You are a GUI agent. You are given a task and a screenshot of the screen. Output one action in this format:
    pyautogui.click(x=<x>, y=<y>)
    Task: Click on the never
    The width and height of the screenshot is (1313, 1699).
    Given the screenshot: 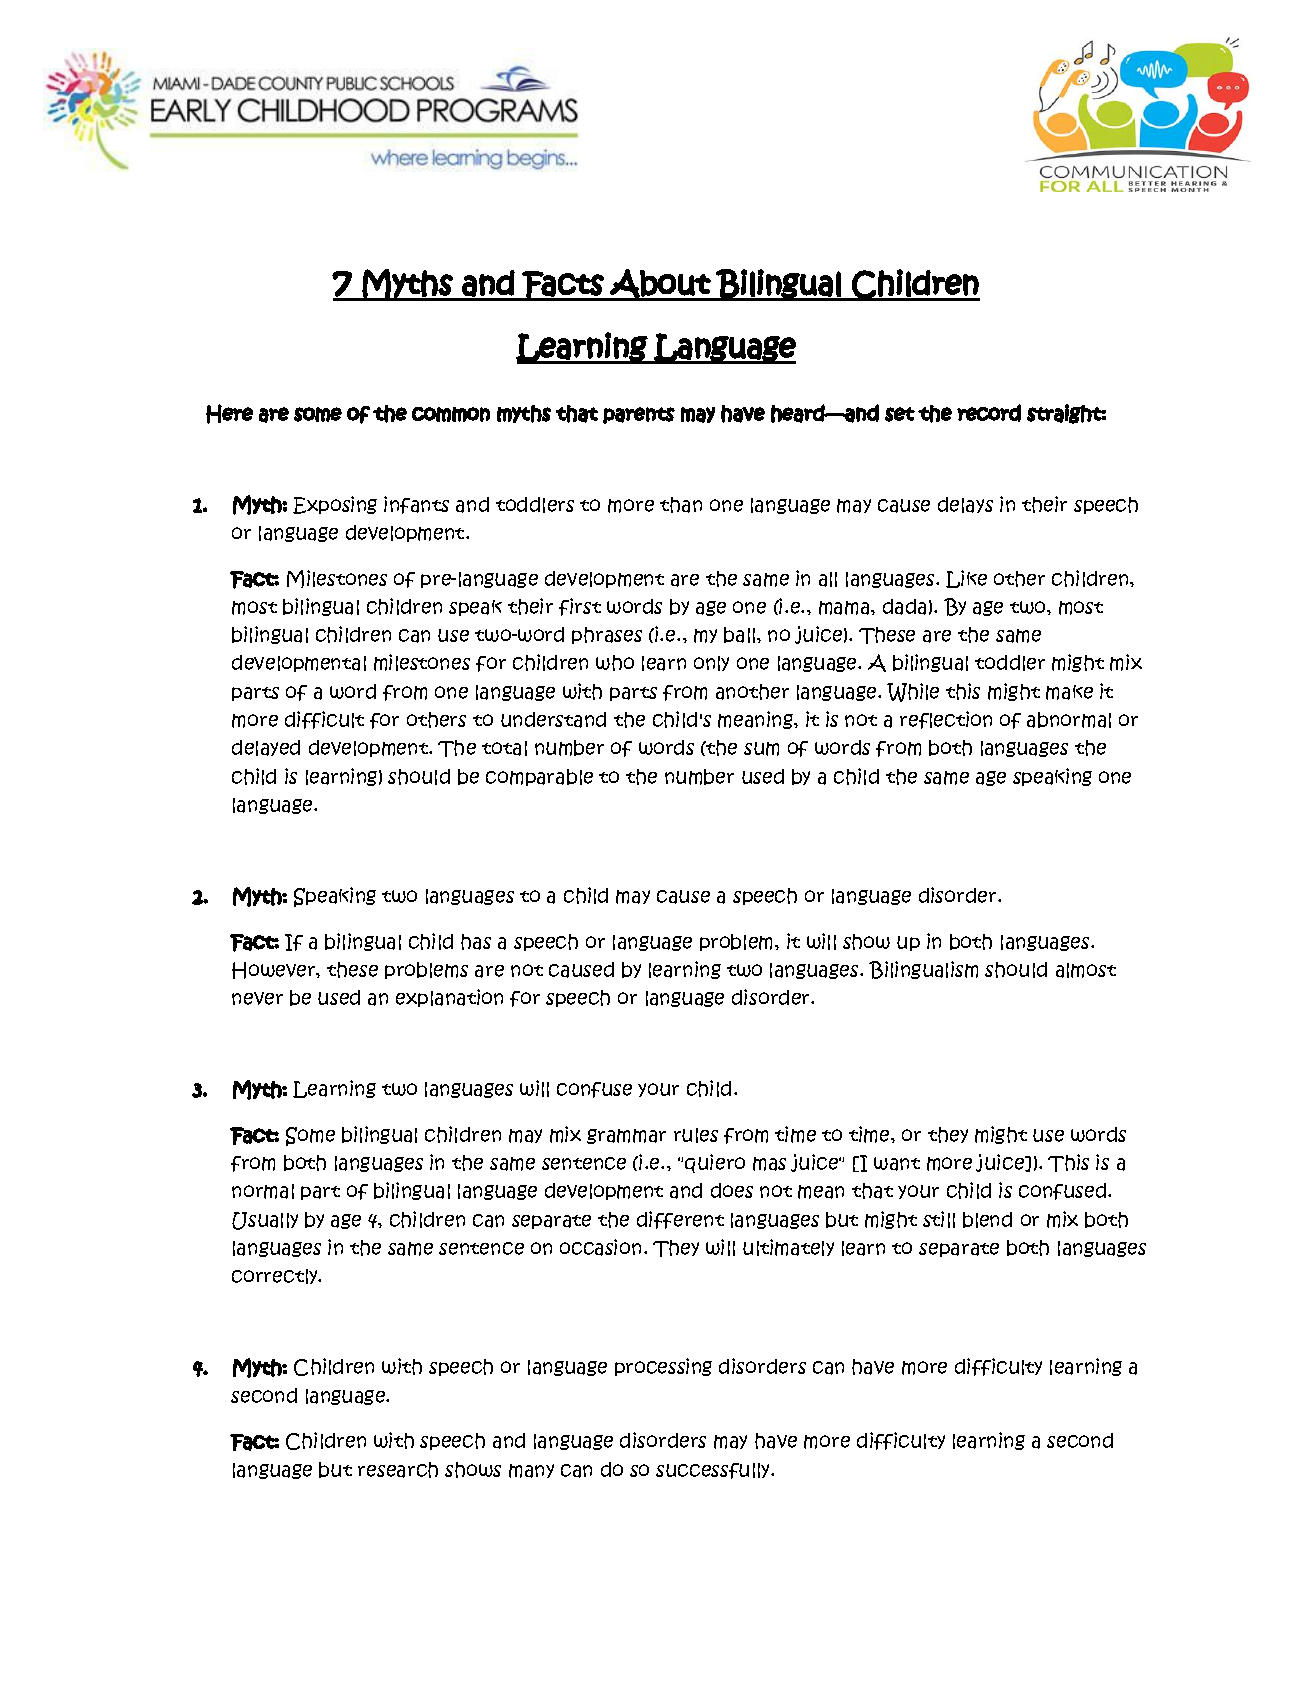 What is the action you would take?
    pyautogui.click(x=257, y=998)
